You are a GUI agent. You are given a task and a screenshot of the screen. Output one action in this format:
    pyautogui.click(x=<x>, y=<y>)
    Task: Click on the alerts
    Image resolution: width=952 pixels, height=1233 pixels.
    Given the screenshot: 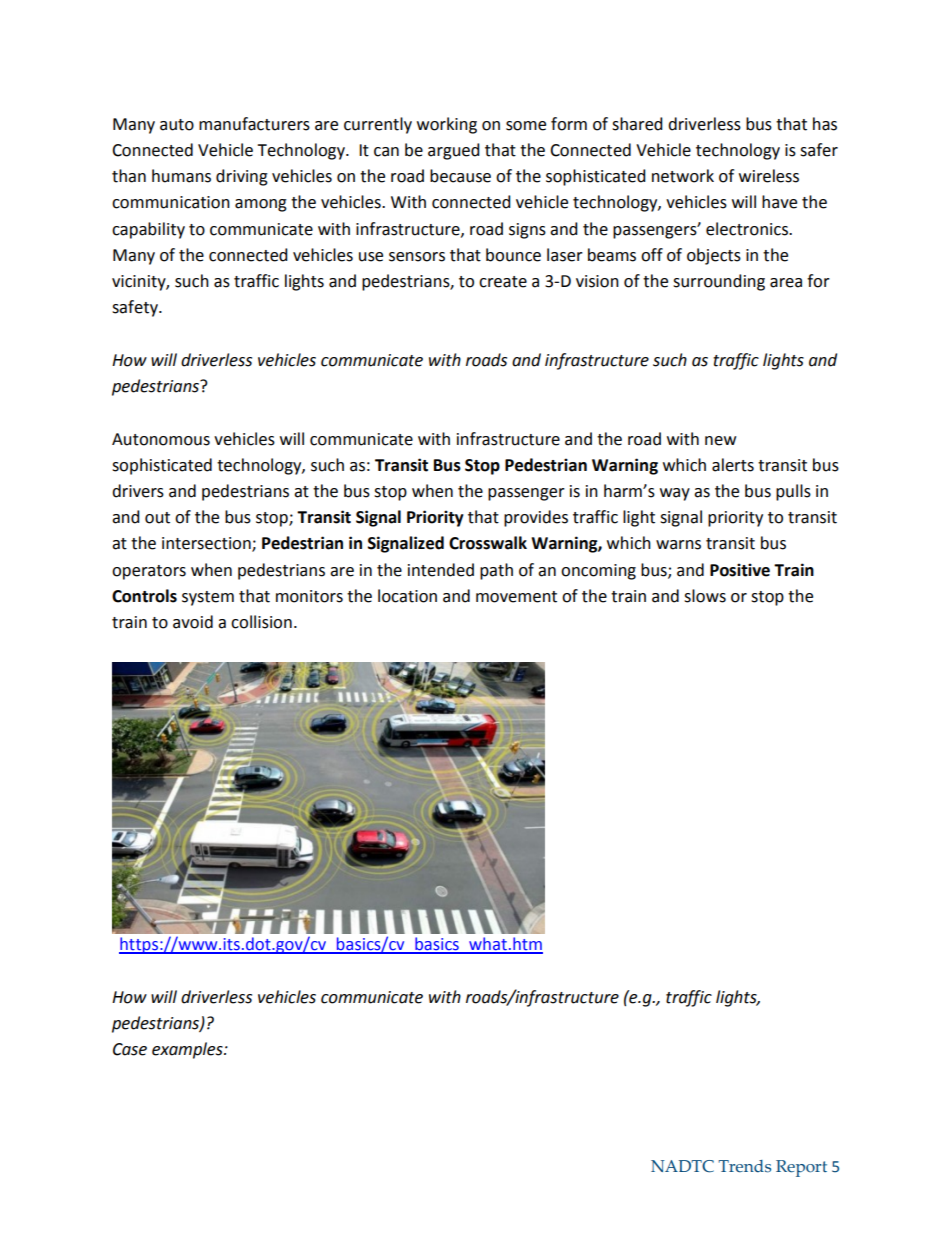 What is the action you would take?
    pyautogui.click(x=733, y=465)
